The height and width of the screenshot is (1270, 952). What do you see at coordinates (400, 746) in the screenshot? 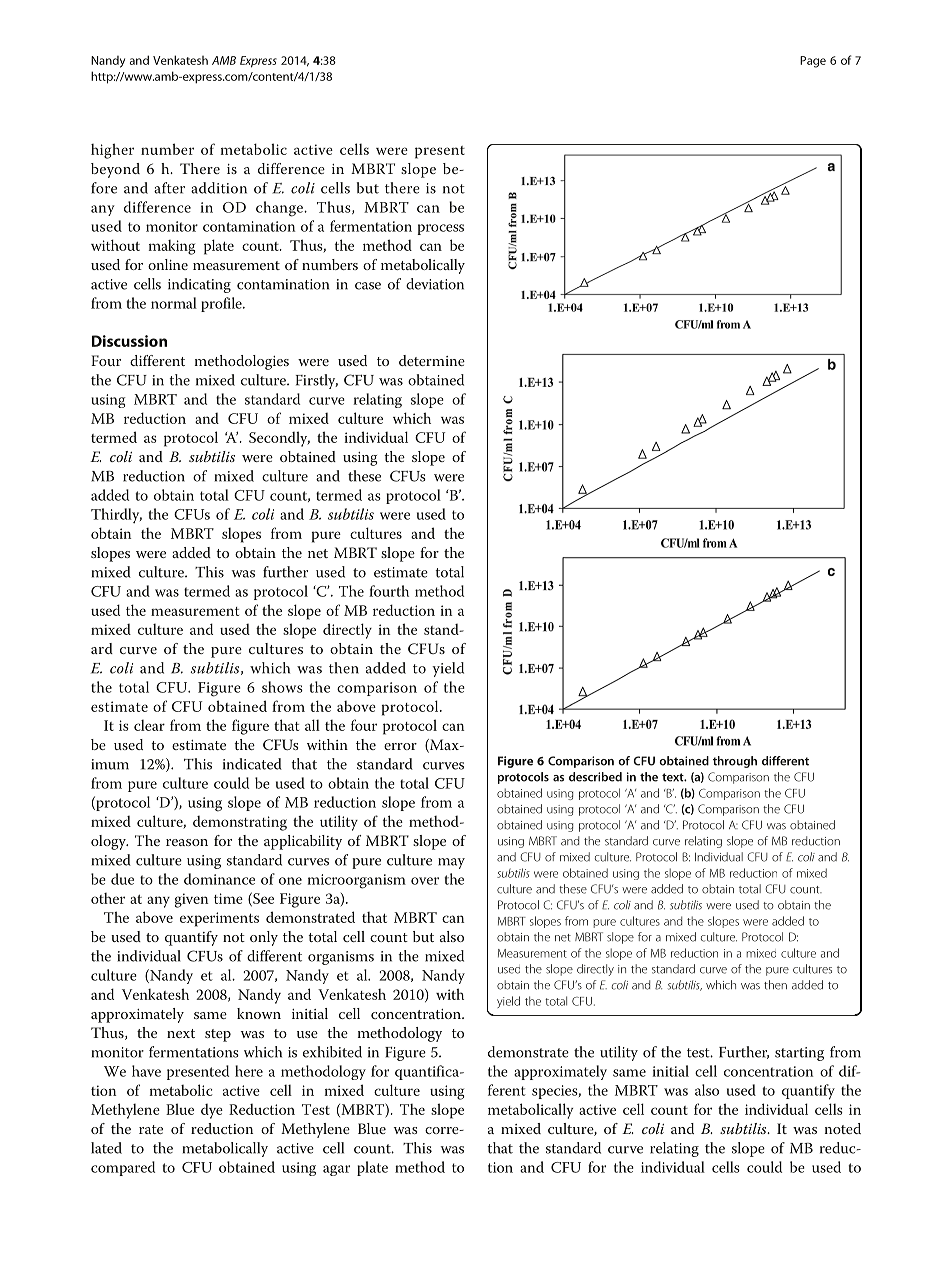
I see `error` at bounding box center [400, 746].
